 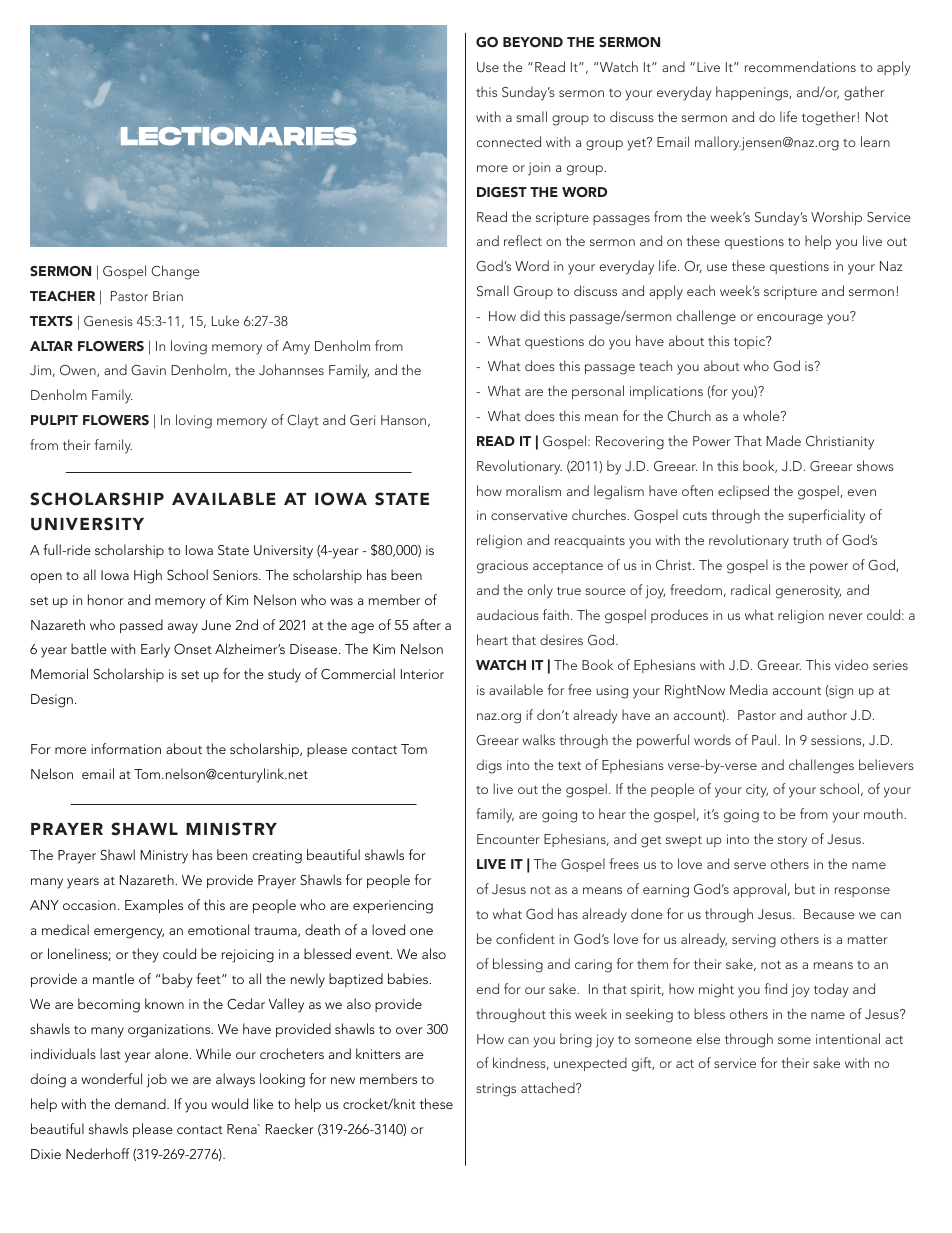 What do you see at coordinates (148, 576) in the screenshot?
I see `High` at bounding box center [148, 576].
